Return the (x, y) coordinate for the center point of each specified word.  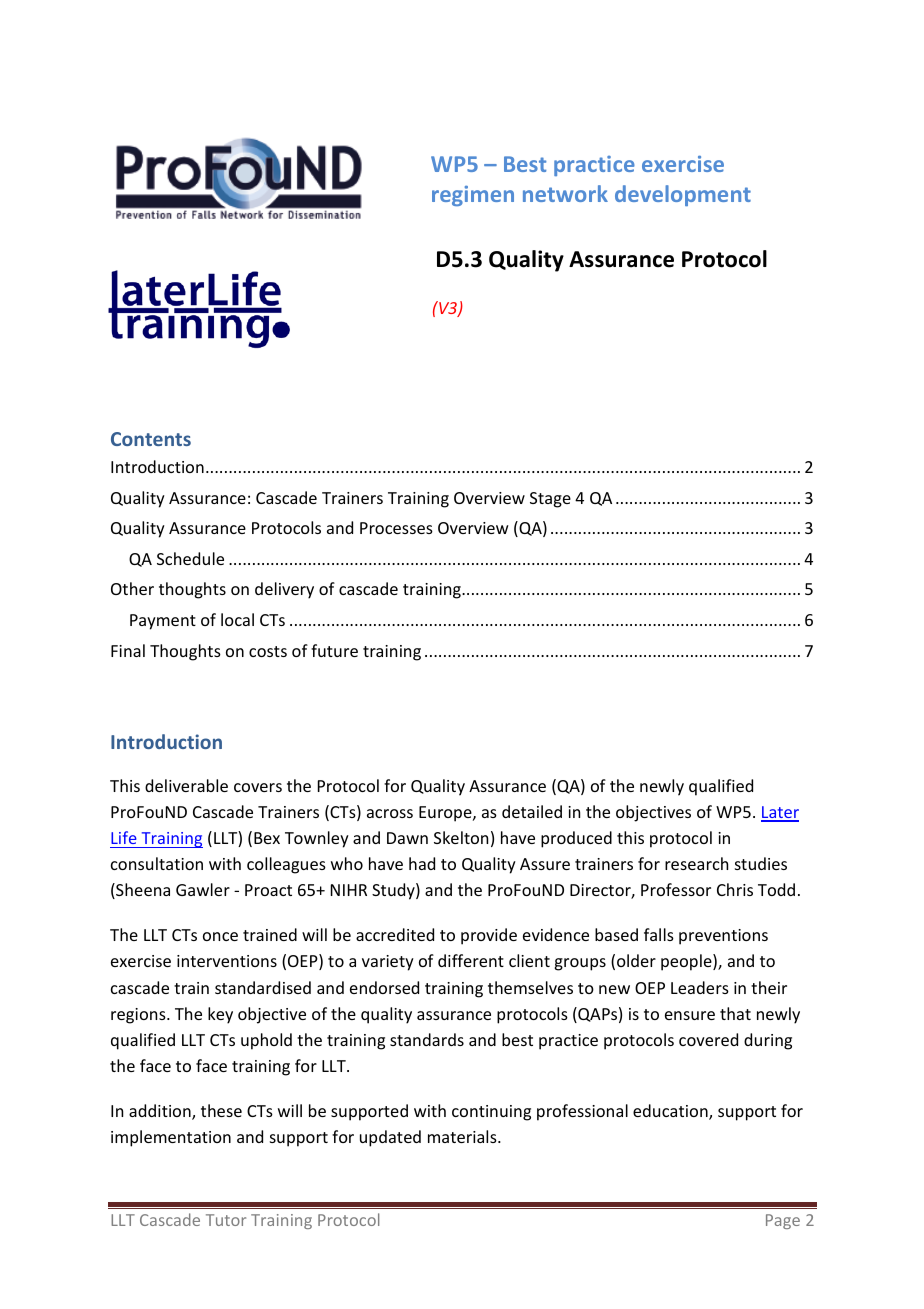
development (683, 195)
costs (268, 651)
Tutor (226, 1220)
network (565, 193)
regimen (473, 196)
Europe (446, 814)
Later (780, 813)
